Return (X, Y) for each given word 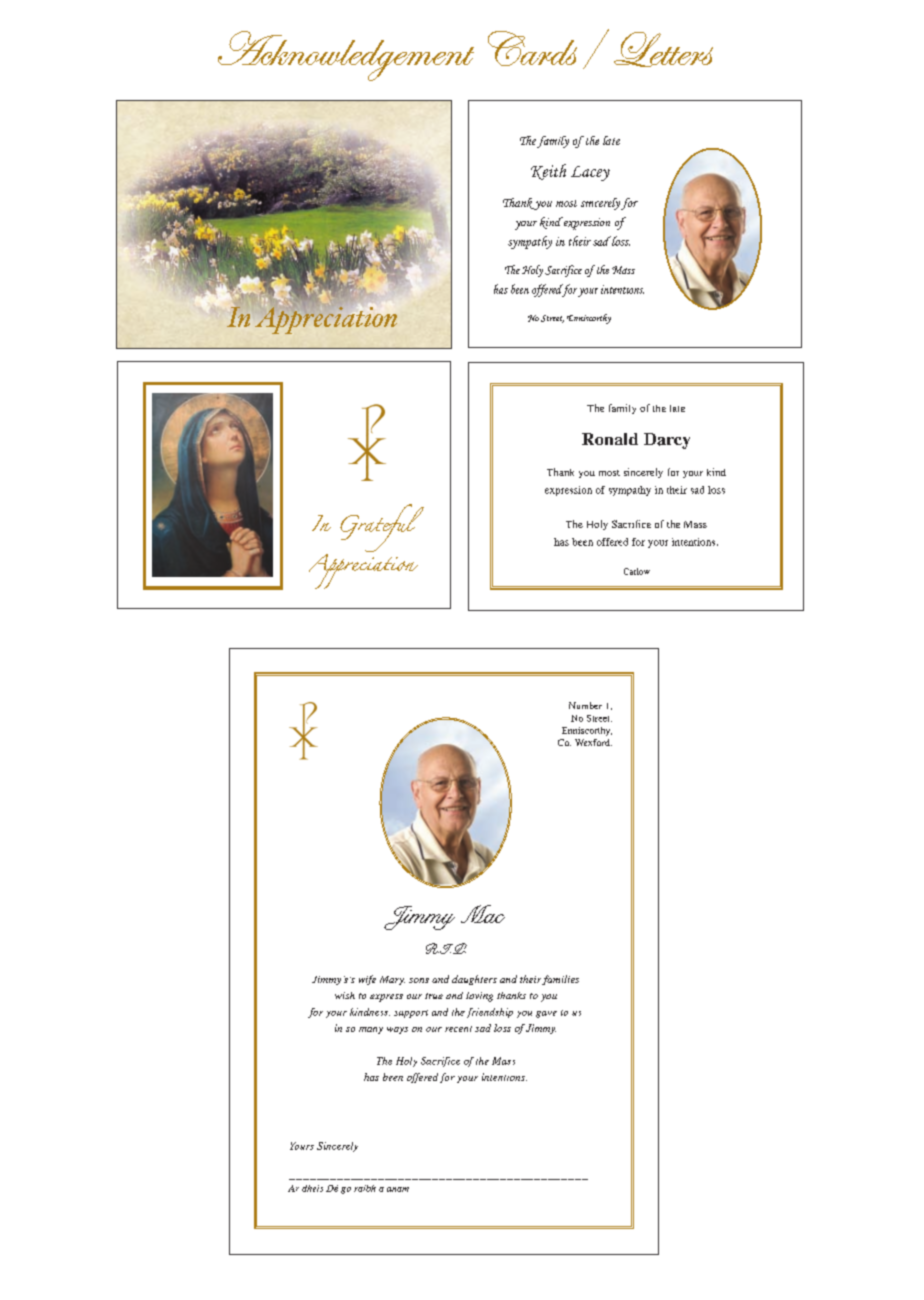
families (560, 980)
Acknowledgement (346, 56)
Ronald (610, 439)
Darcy (667, 441)
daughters (474, 980)
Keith (548, 172)
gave (546, 1014)
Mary (392, 980)
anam (398, 1189)
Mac (483, 914)
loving (479, 997)
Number (585, 705)
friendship (490, 1013)
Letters (663, 49)
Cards (532, 48)
